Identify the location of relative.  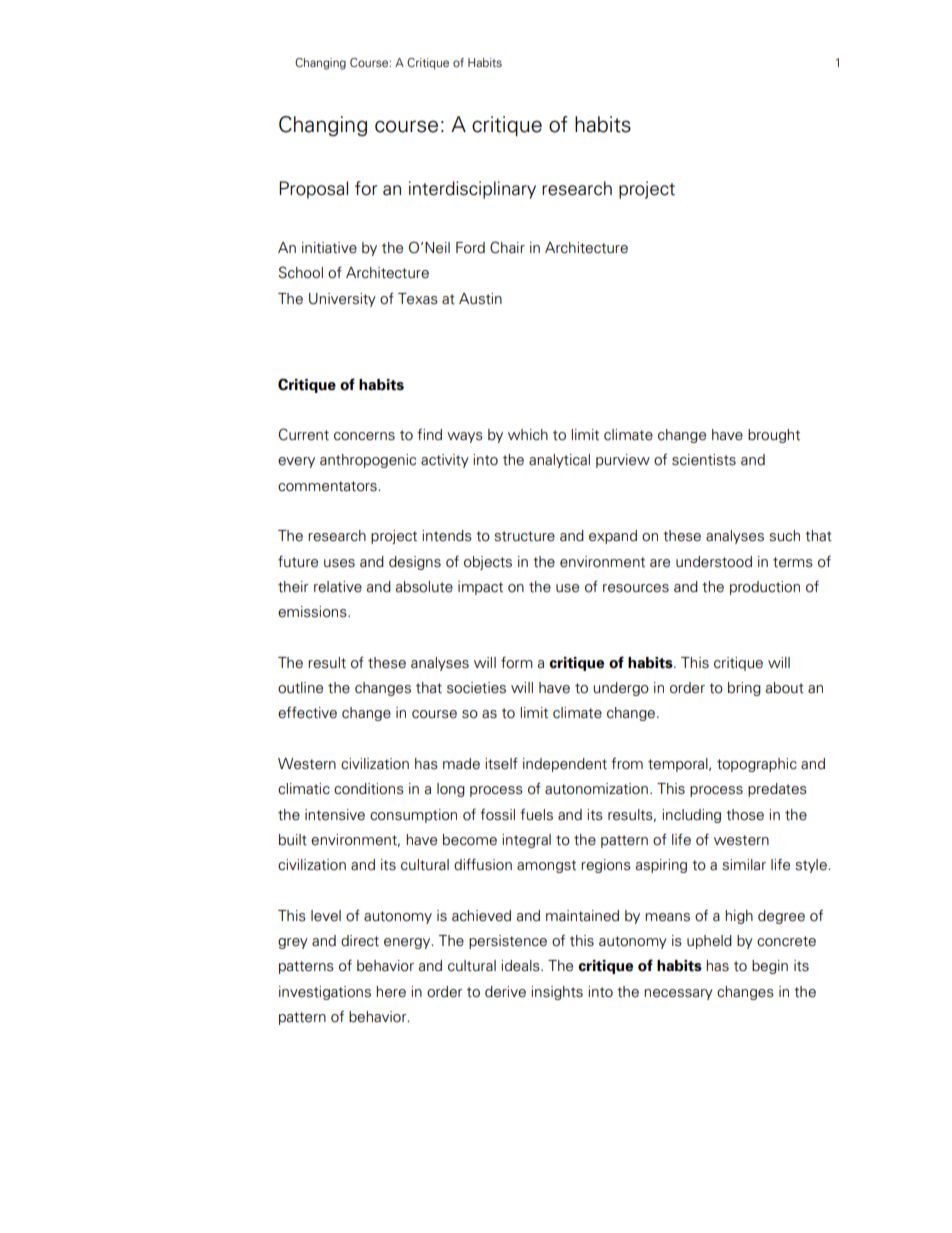
(338, 587).
